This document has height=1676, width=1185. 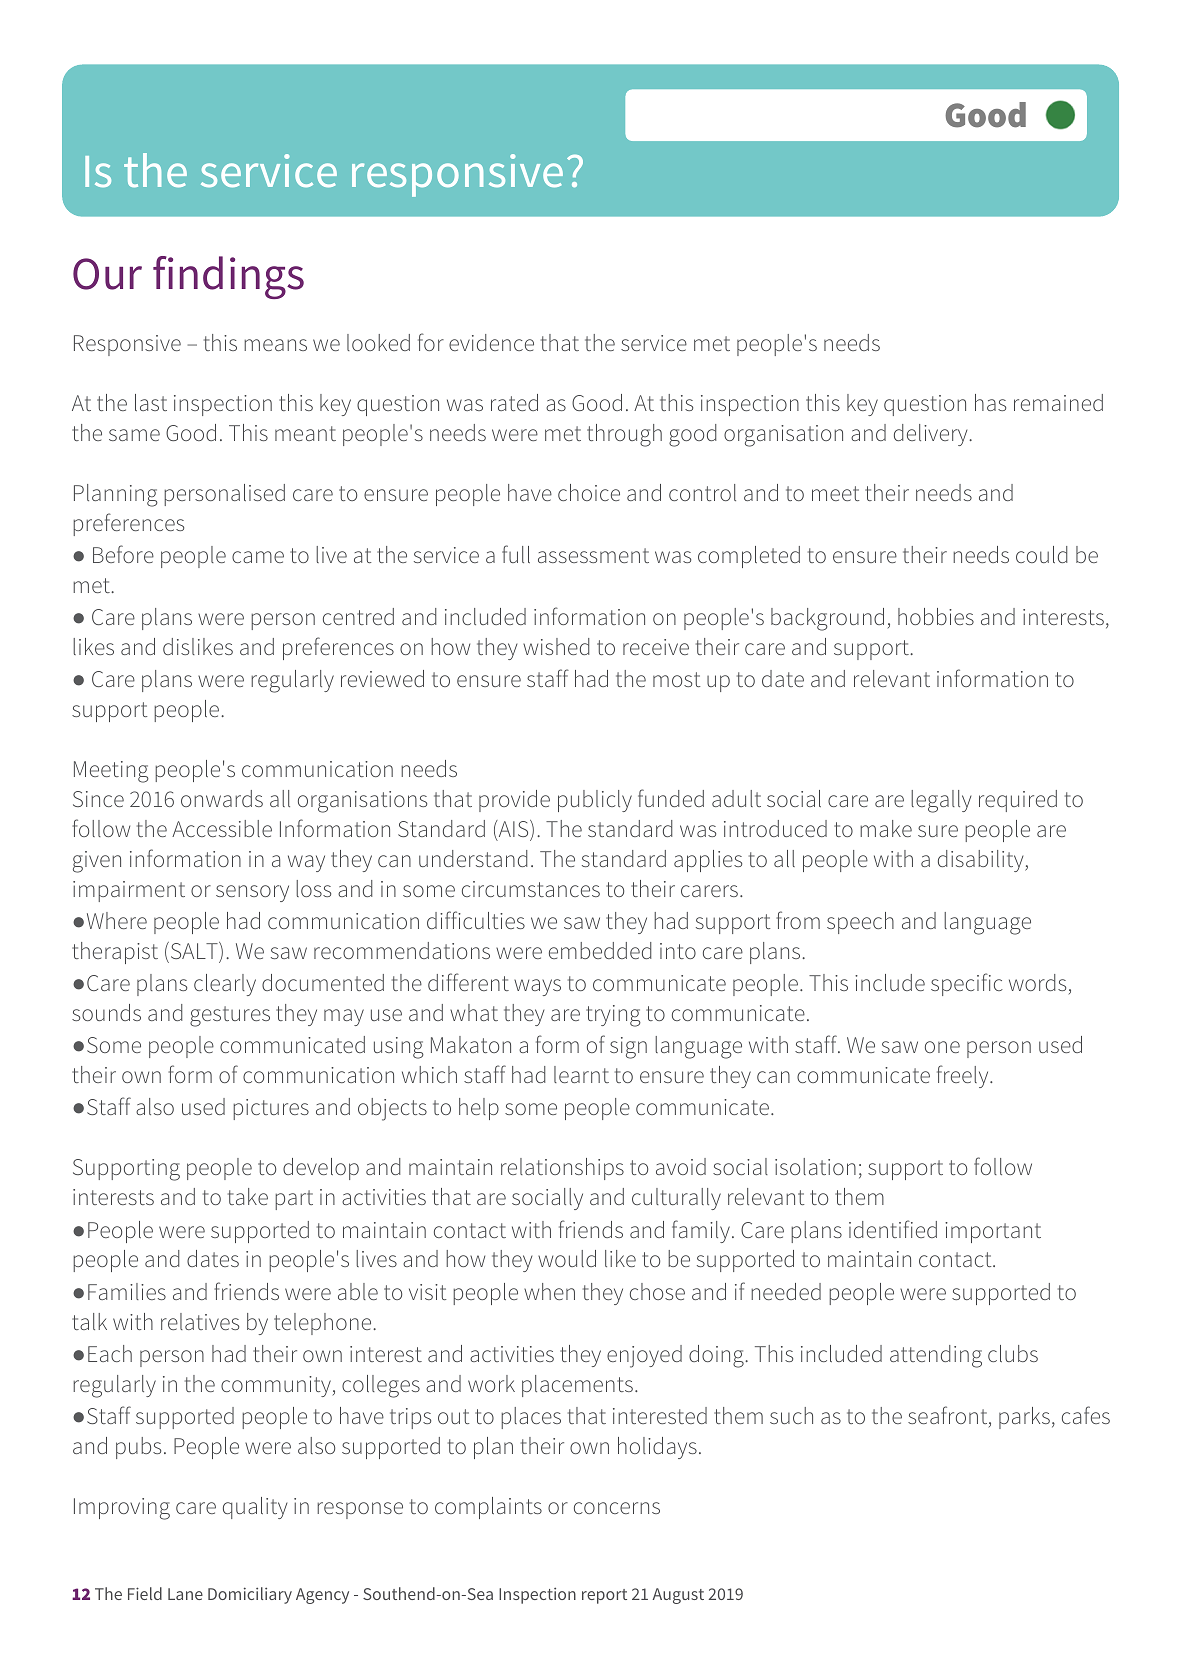 I want to click on parks, so click(x=1024, y=1418).
